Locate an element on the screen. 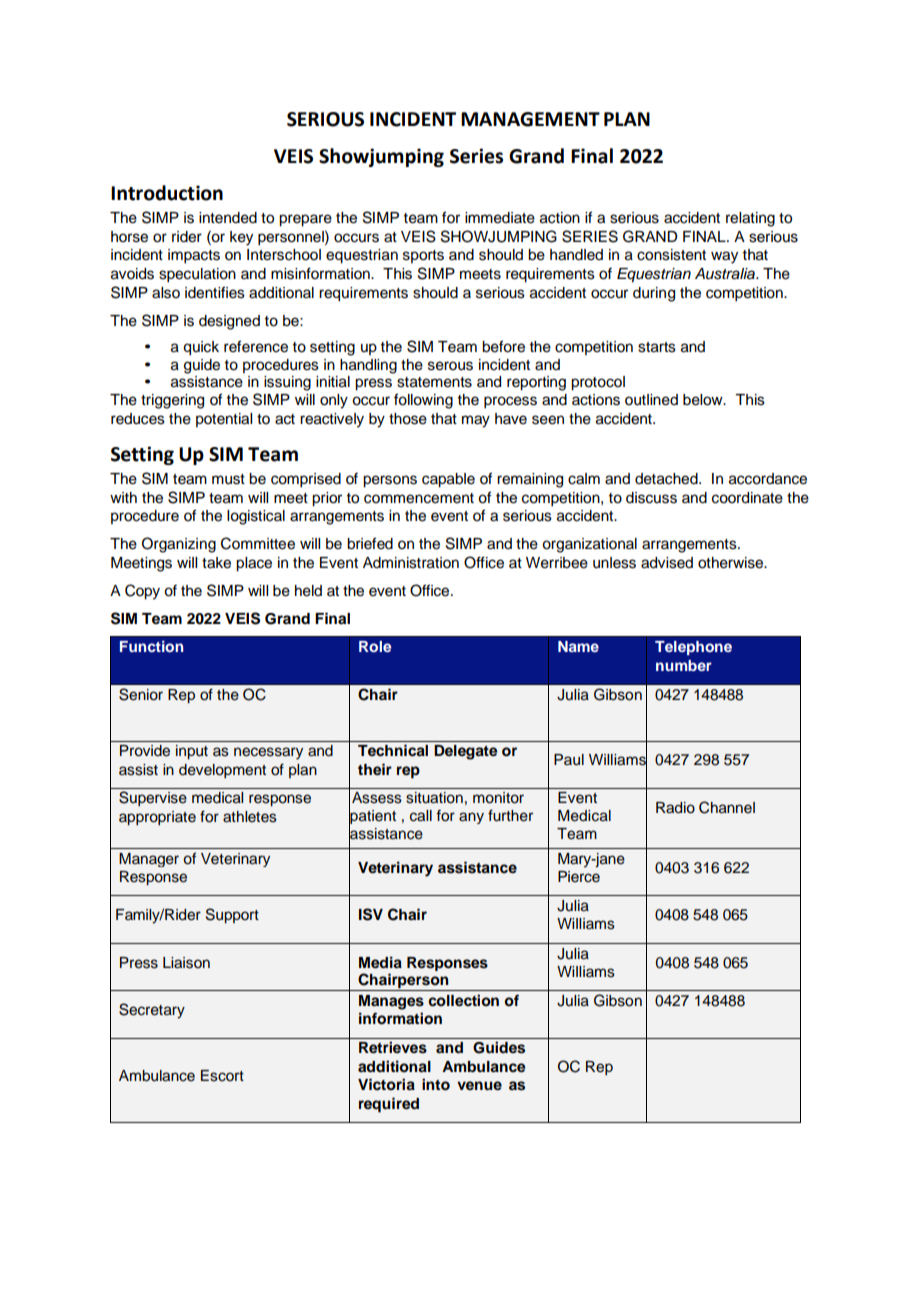  into is located at coordinates (436, 1084).
